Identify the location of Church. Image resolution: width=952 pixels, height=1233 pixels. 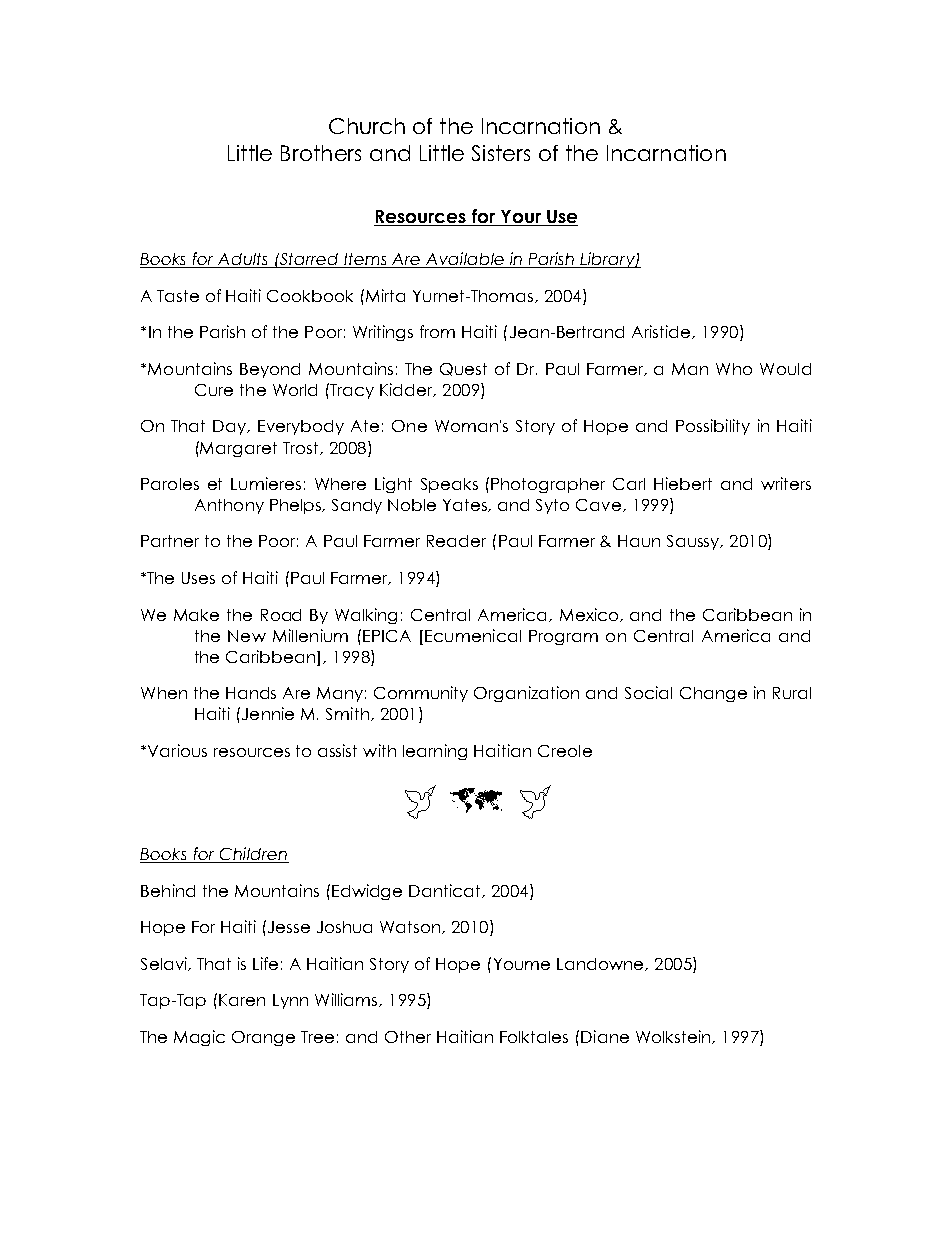
(367, 126).
